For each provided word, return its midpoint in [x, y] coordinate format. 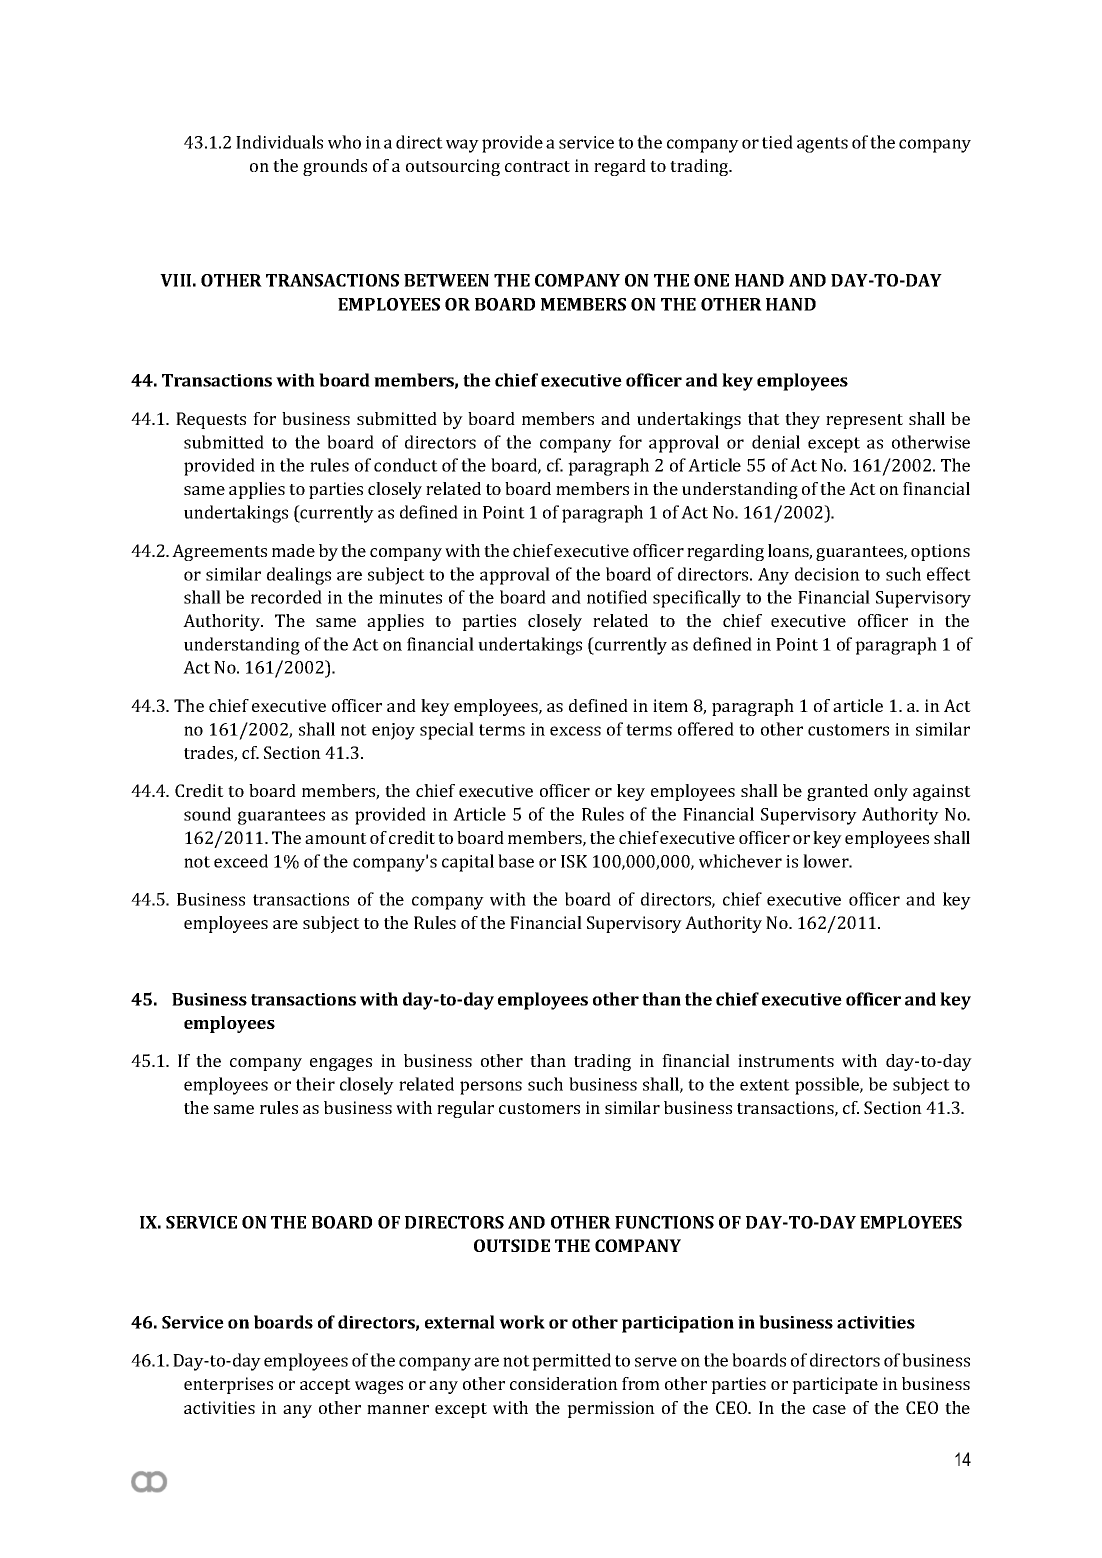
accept [325, 1386]
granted [837, 792]
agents [822, 145]
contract [537, 166]
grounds [335, 167]
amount [336, 838]
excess [575, 731]
